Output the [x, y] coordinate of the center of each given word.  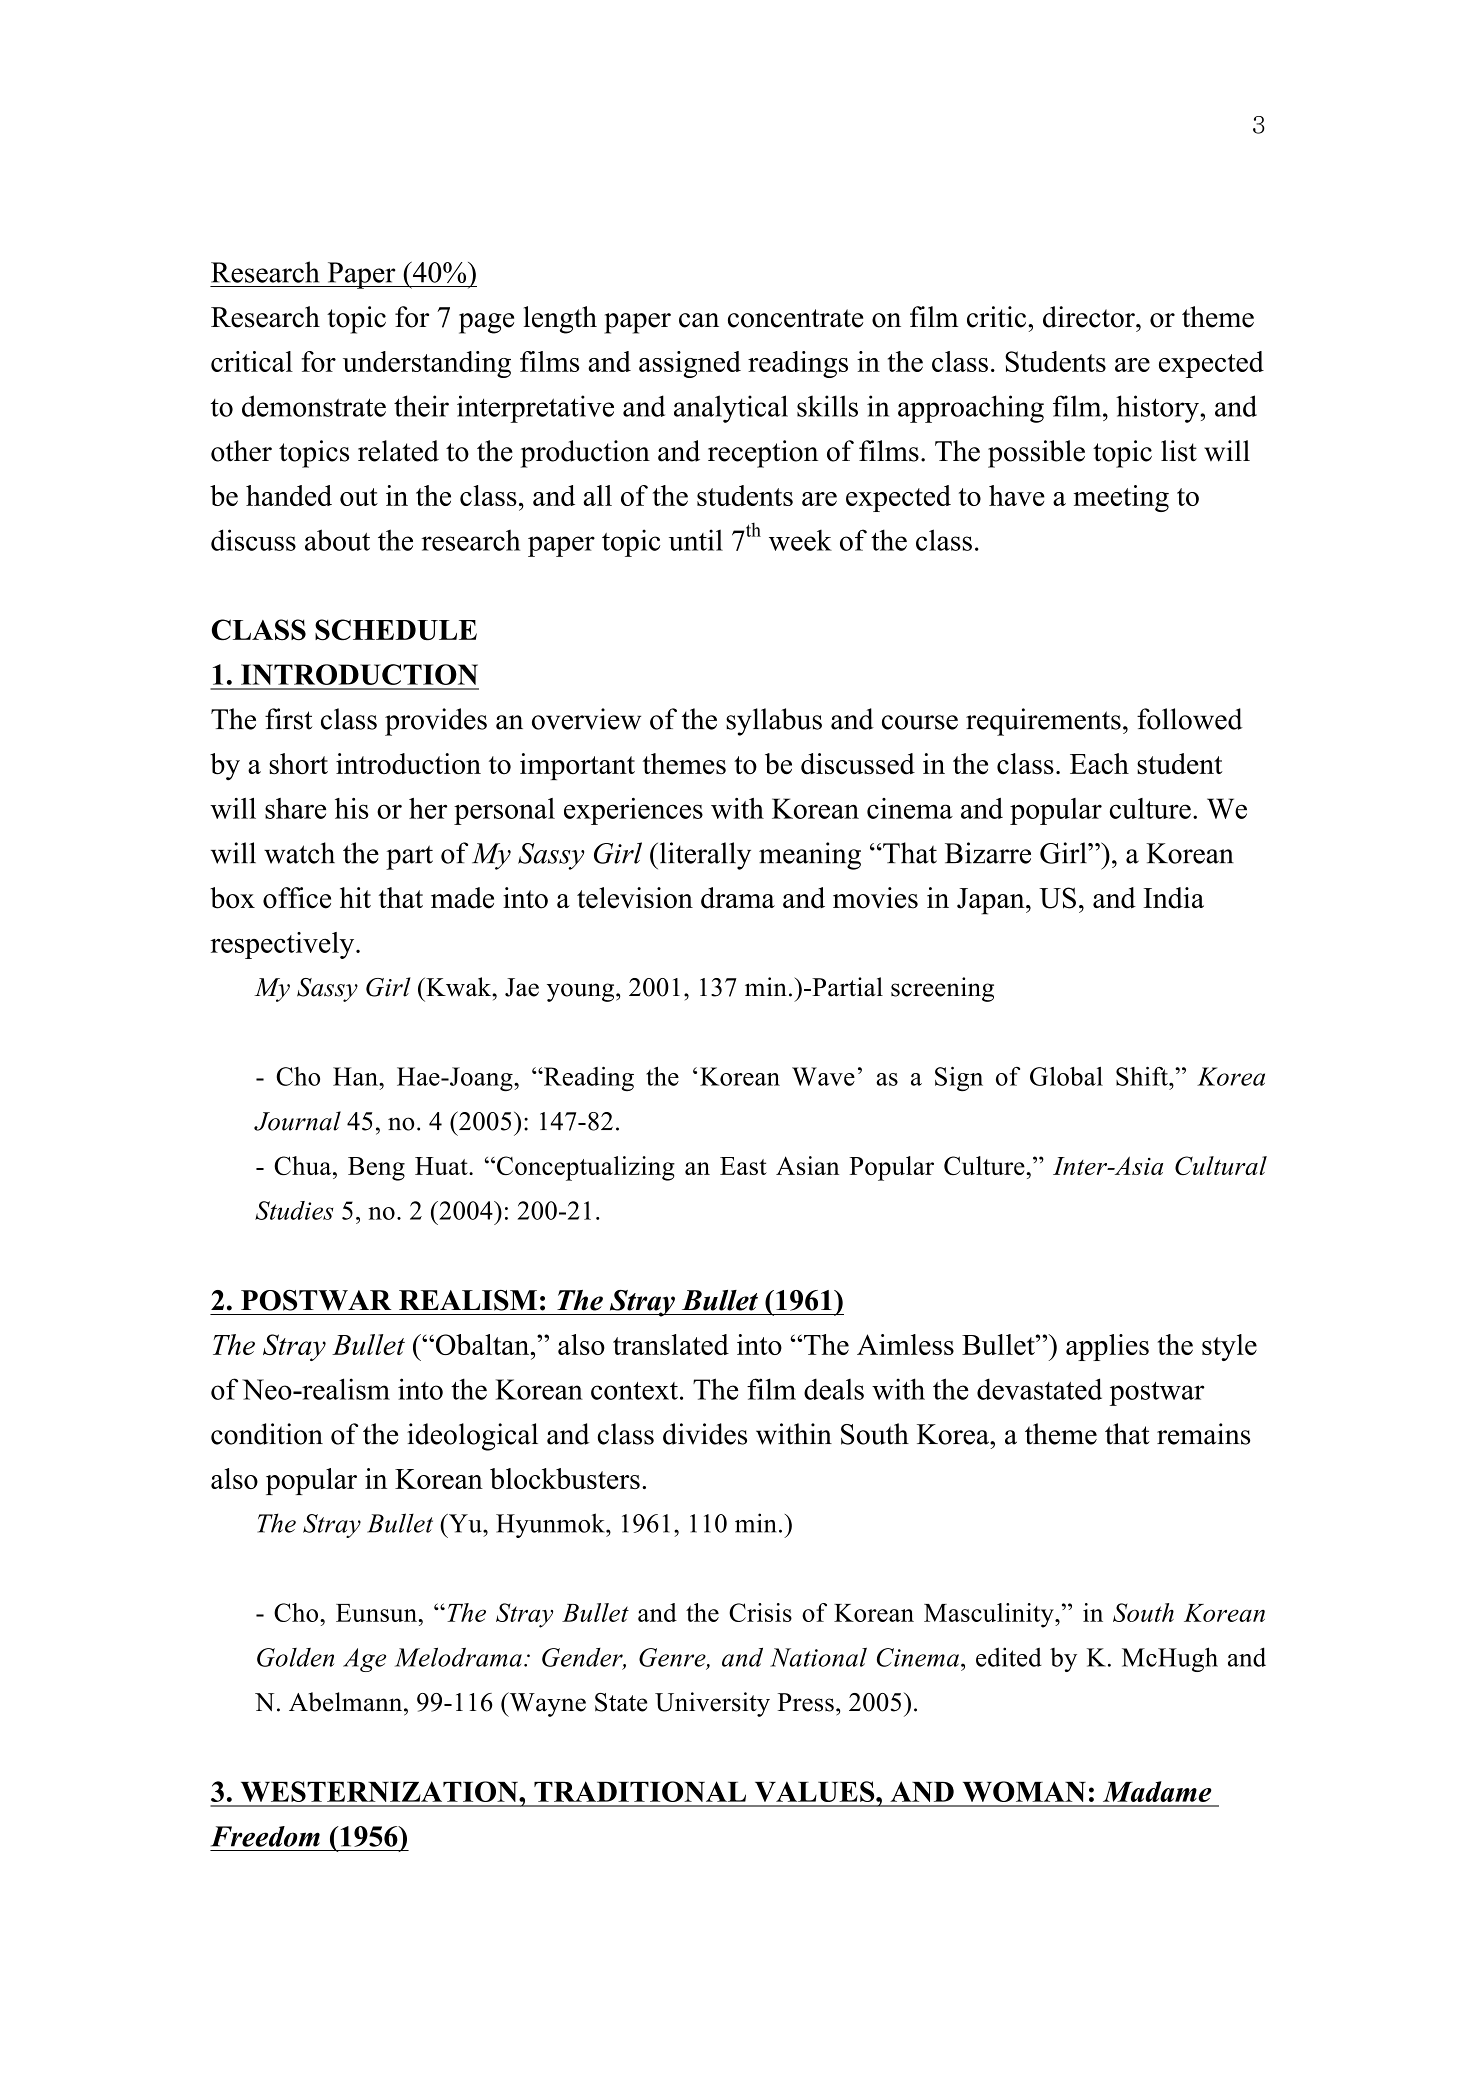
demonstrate [314, 406]
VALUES [816, 1791]
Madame [1157, 1791]
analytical [731, 409]
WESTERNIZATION [380, 1791]
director [1090, 317]
